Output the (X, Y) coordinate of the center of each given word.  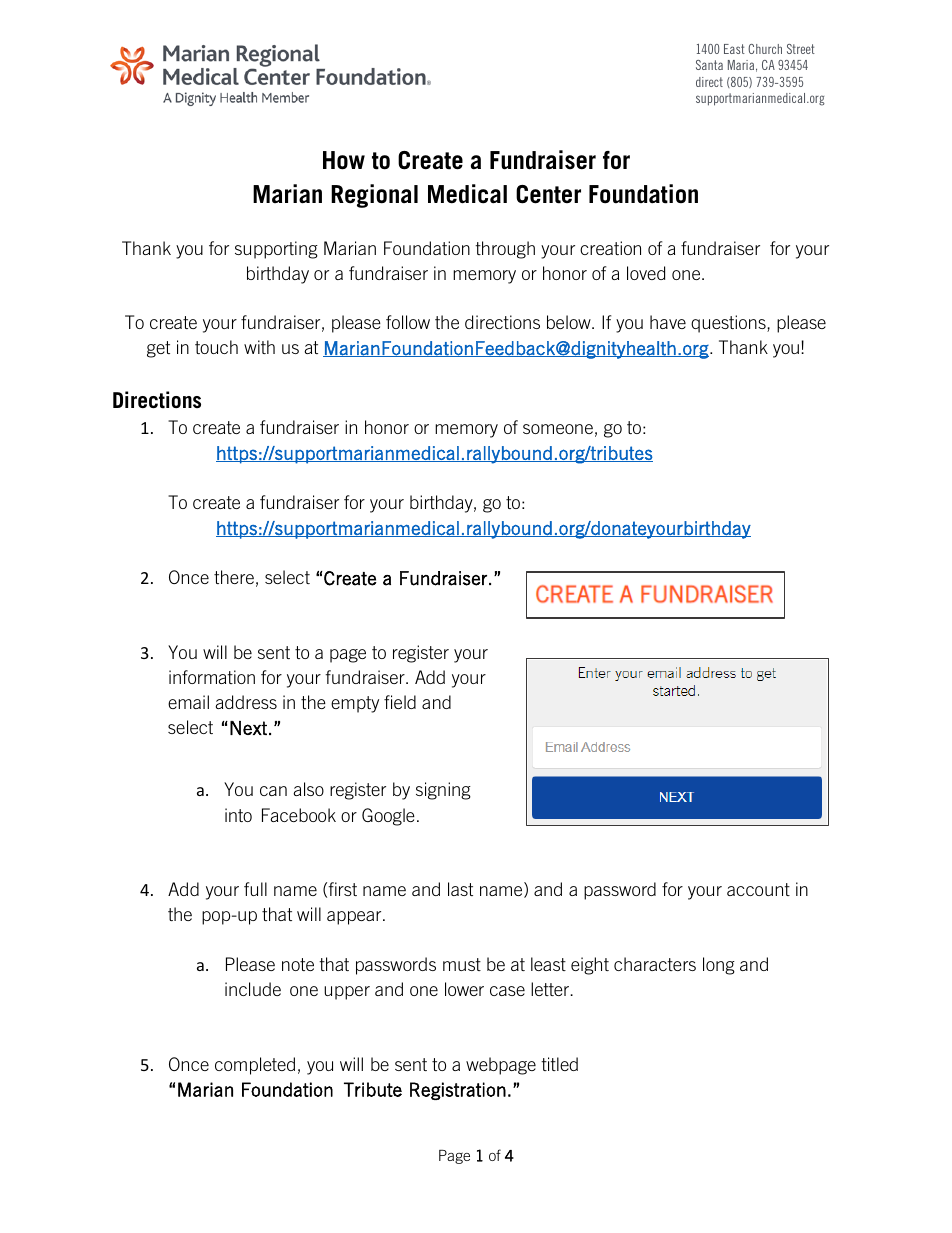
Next (248, 728)
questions (729, 324)
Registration (458, 1091)
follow (408, 322)
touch (216, 347)
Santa (709, 65)
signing (443, 791)
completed (255, 1066)
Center (548, 194)
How (344, 160)
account (758, 889)
